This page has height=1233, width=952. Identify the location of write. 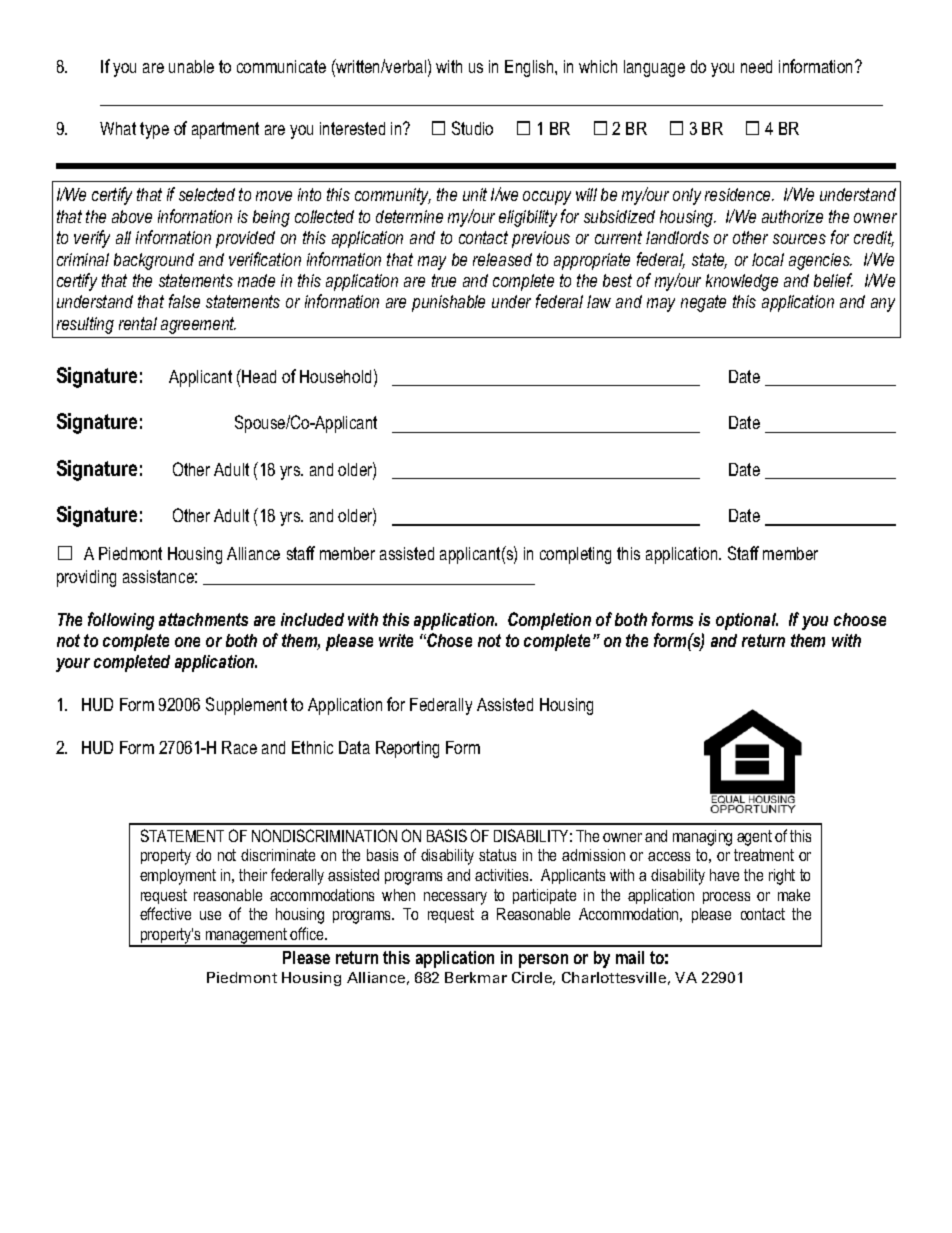
(396, 640).
